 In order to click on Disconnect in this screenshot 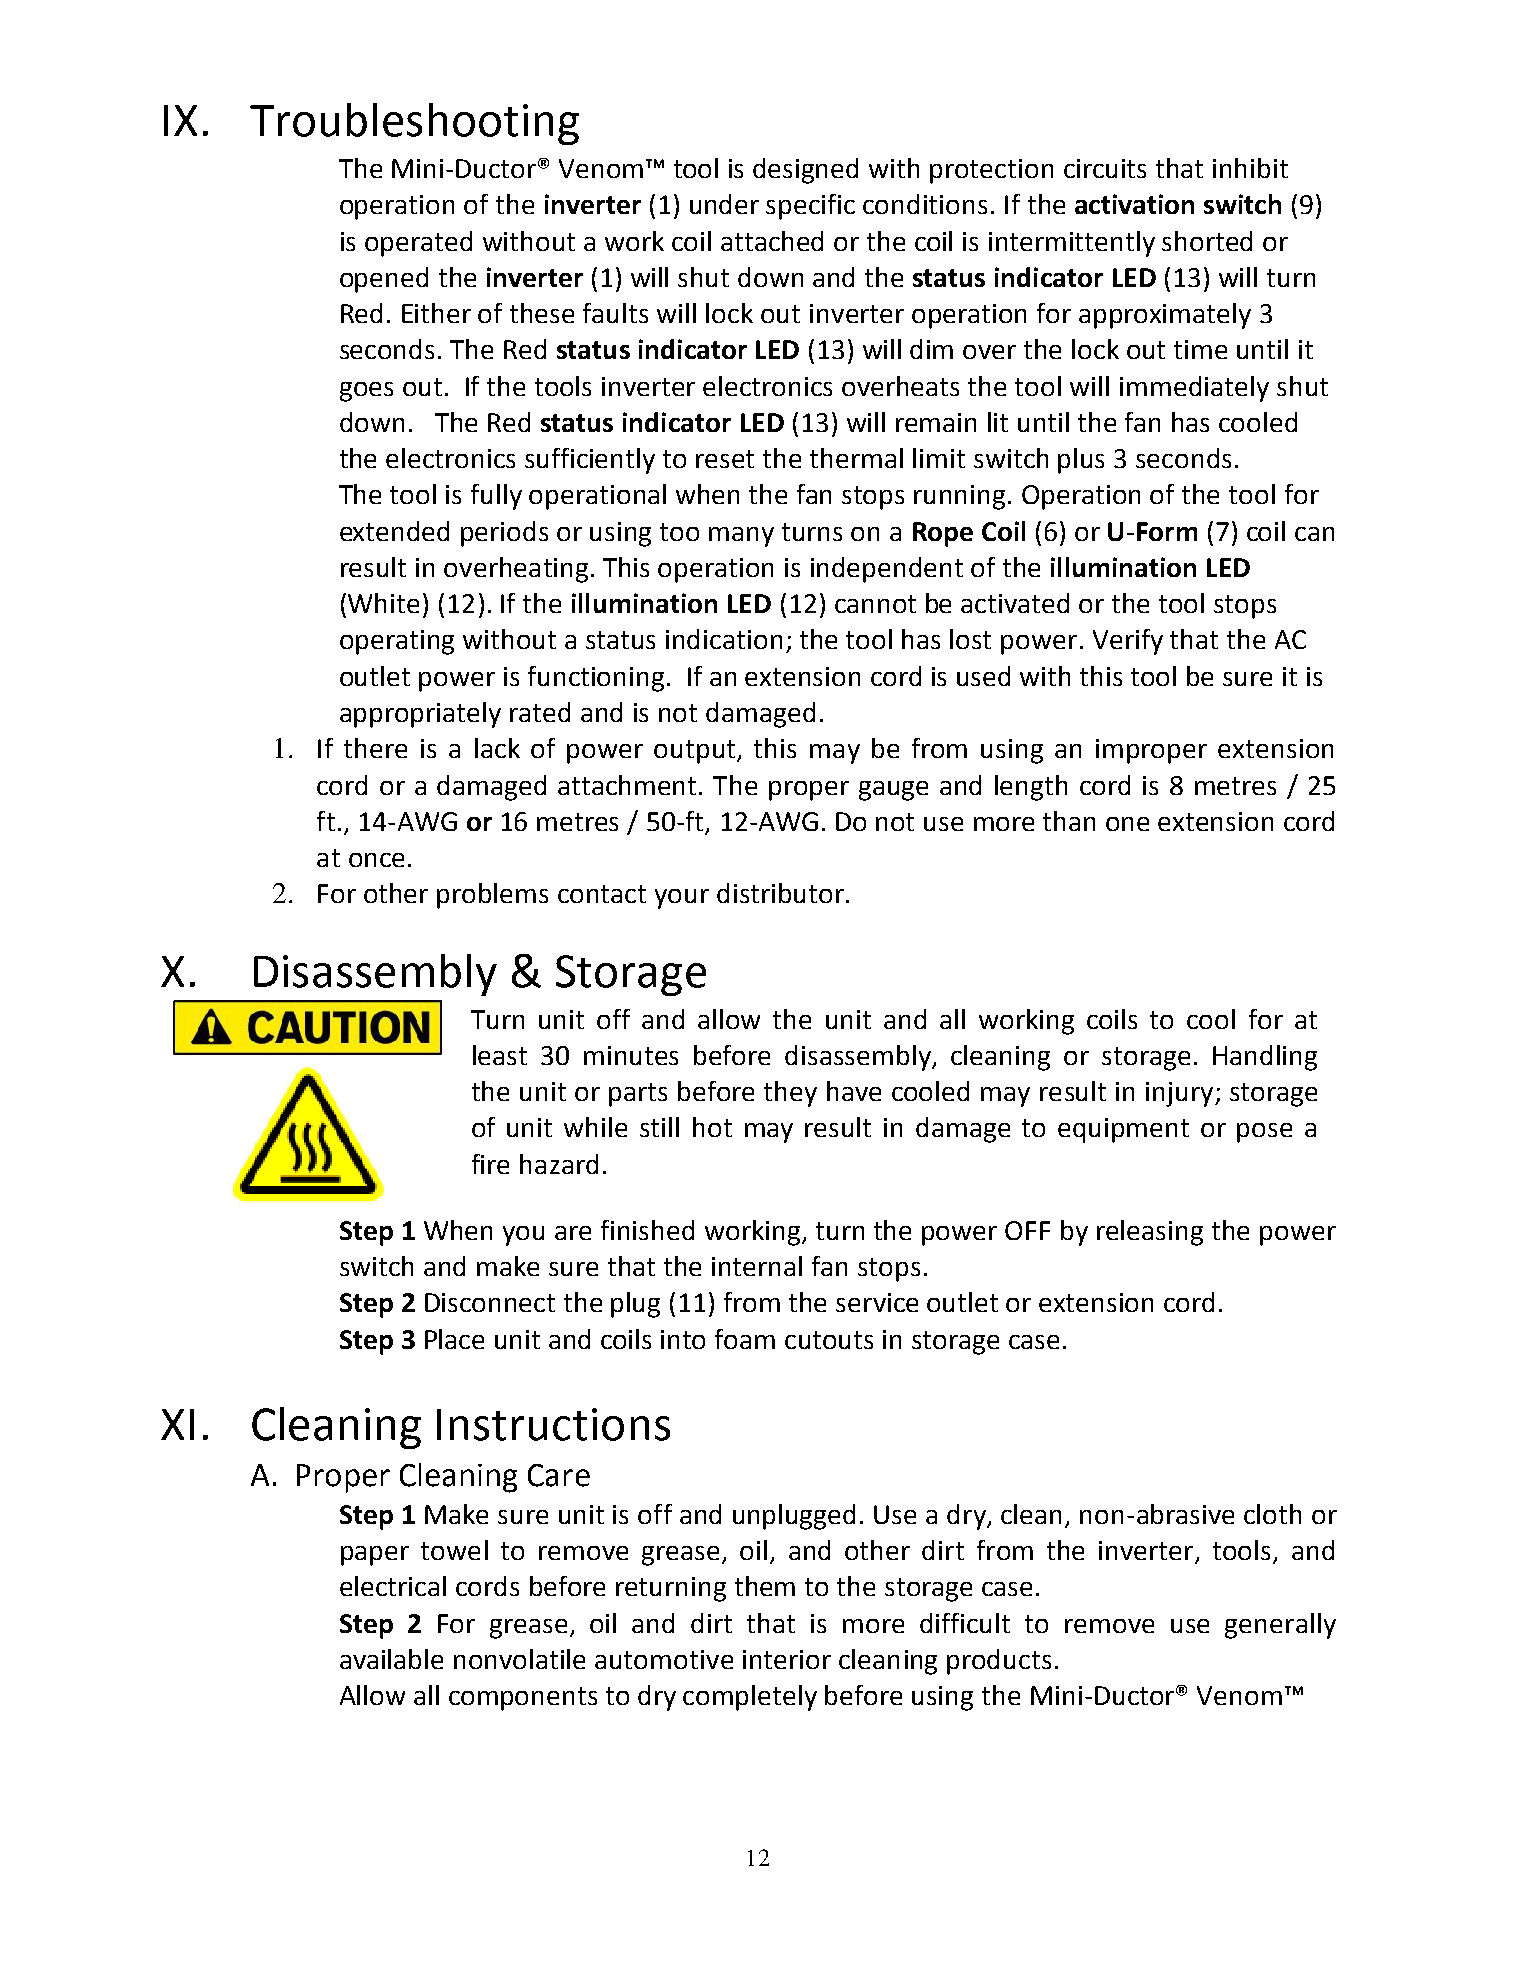, I will do `click(490, 1302)`.
